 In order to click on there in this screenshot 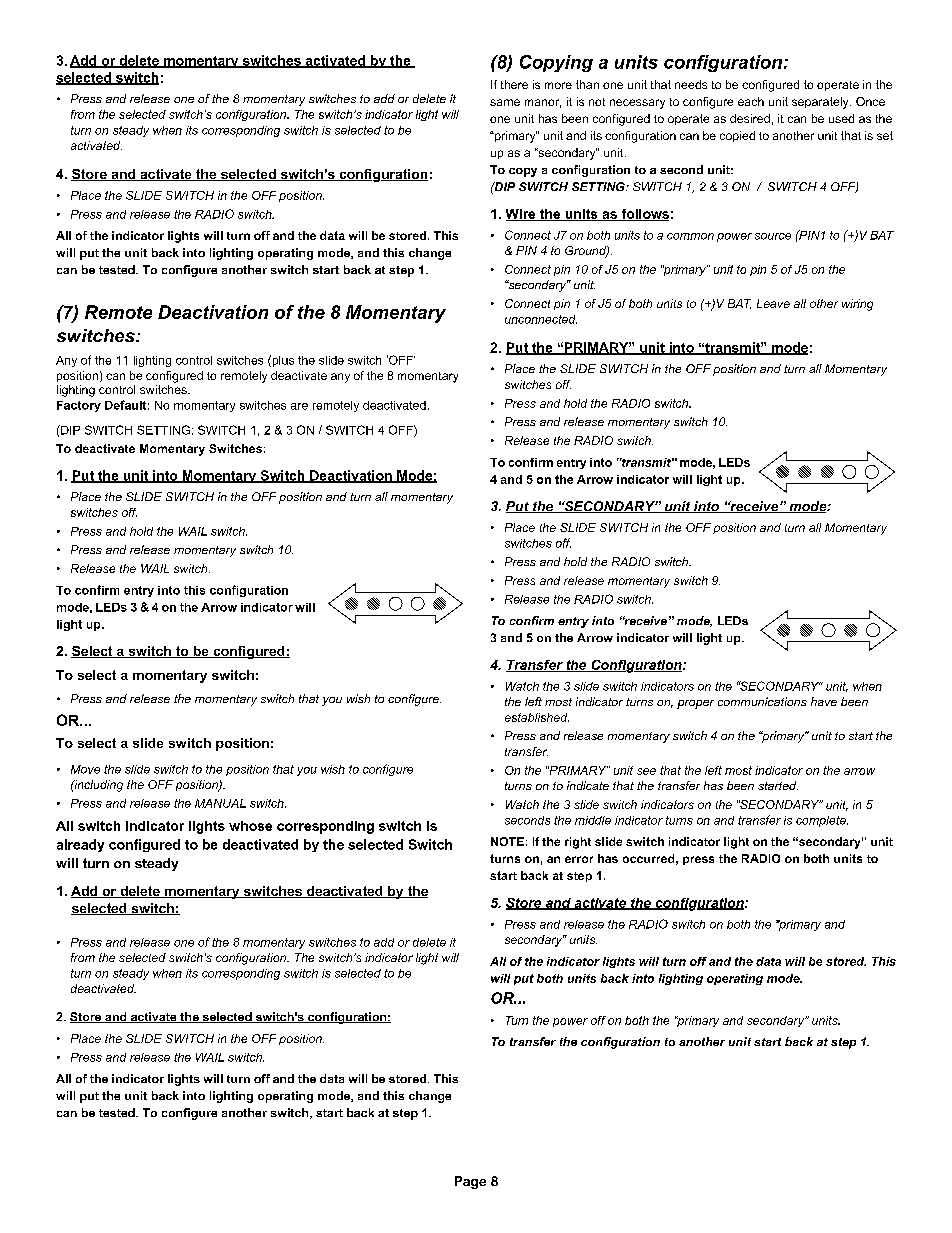, I will do `click(514, 84)`.
